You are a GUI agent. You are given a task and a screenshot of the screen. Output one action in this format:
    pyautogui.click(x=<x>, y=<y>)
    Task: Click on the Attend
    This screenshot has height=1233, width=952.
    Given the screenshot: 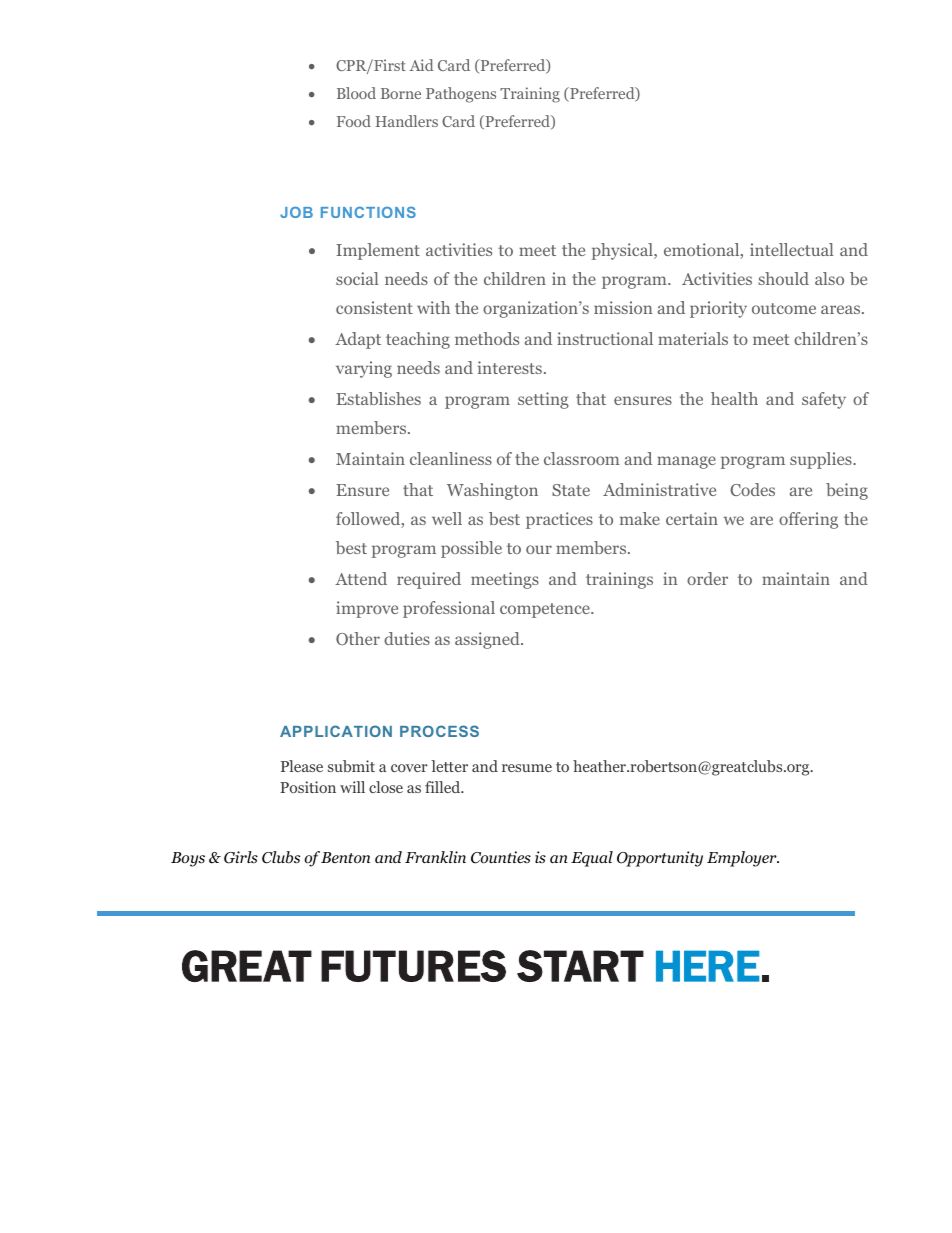 What is the action you would take?
    pyautogui.click(x=361, y=578)
